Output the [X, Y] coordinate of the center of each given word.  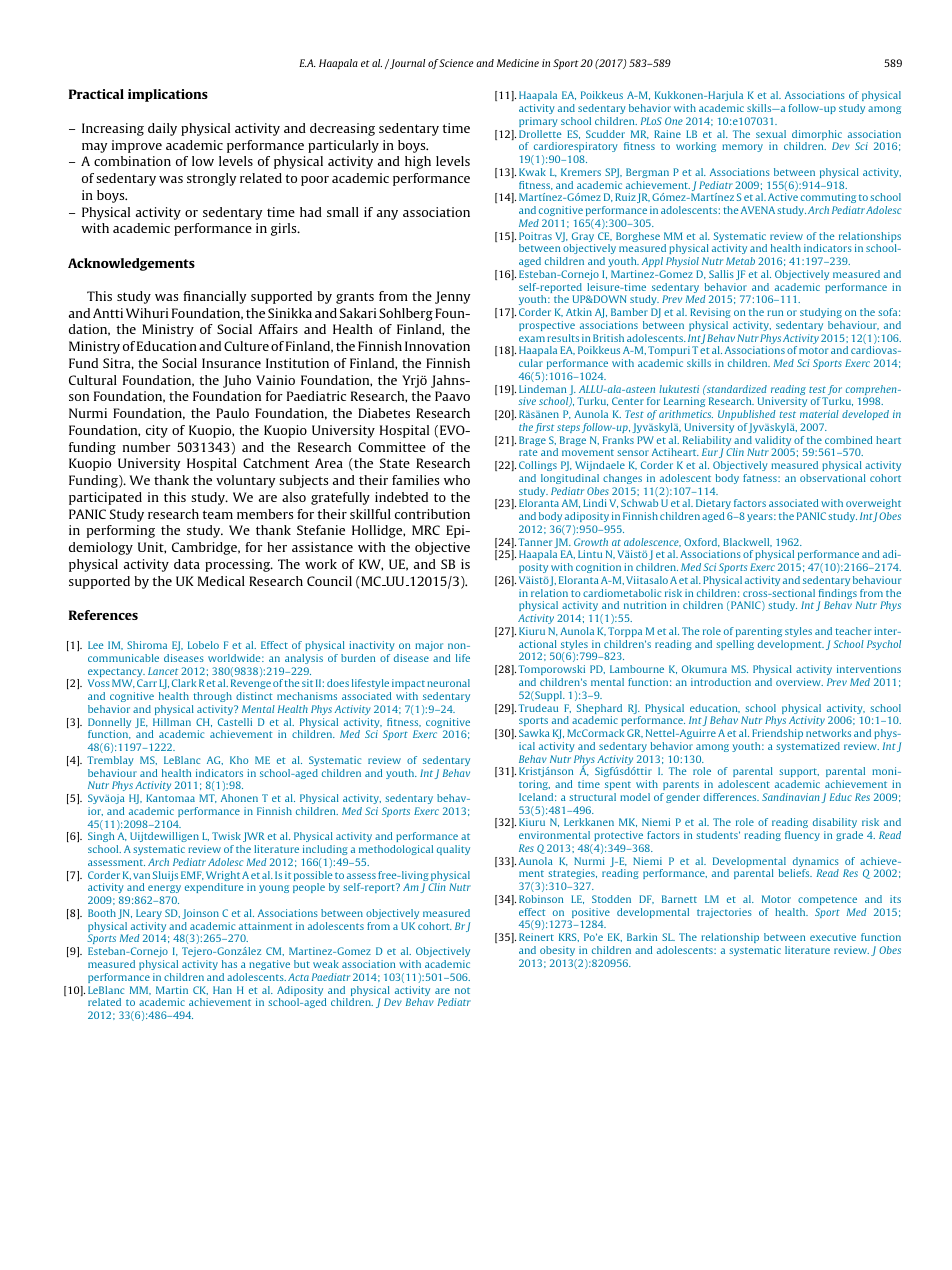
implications [168, 95]
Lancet [163, 671]
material [819, 414]
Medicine [518, 63]
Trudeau [538, 708]
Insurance [231, 363]
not [462, 990]
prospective [547, 326]
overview [799, 682]
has [229, 964]
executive [833, 937]
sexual [771, 134]
